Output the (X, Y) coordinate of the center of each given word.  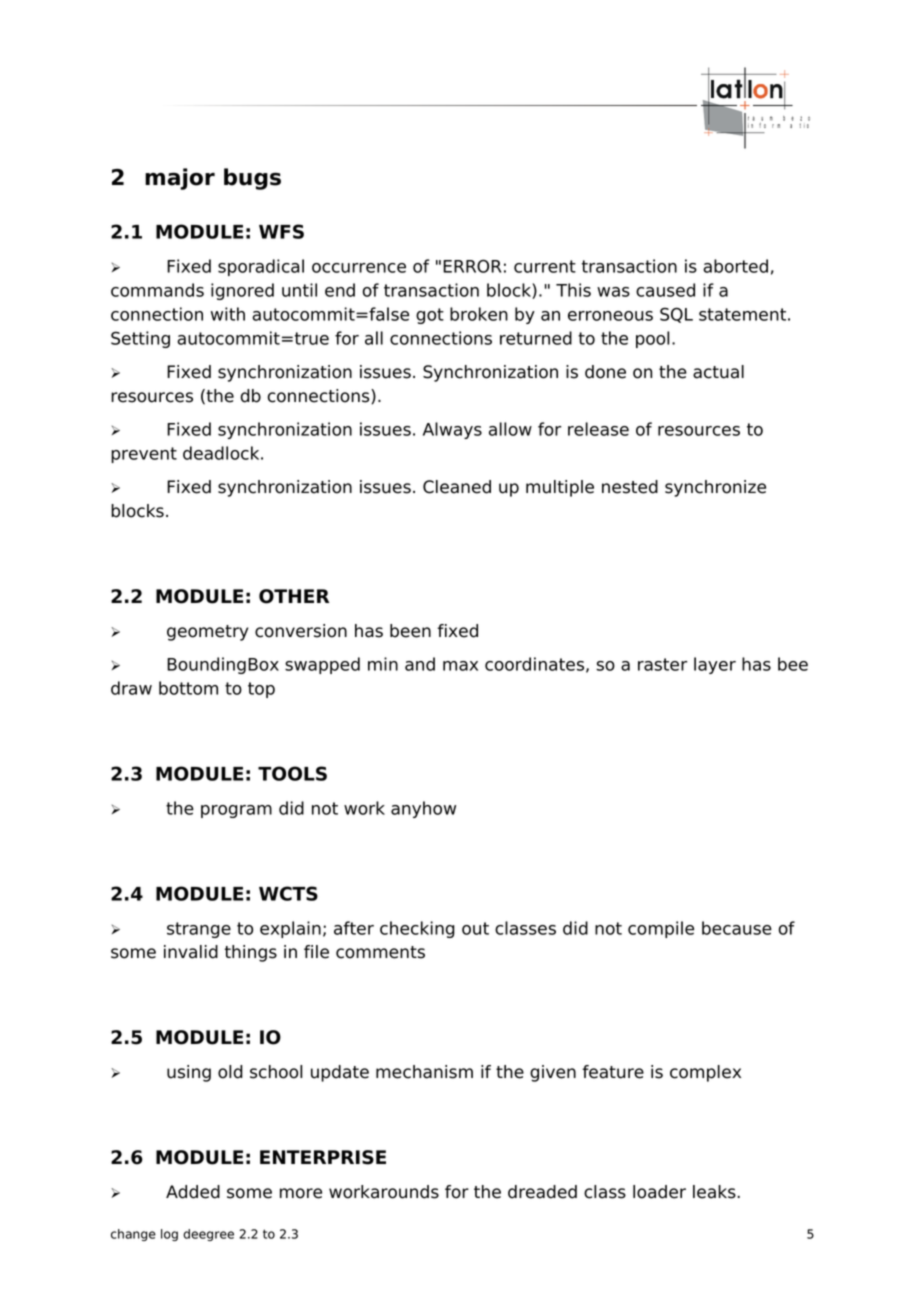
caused (665, 290)
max (460, 666)
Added (193, 1192)
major (180, 179)
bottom (188, 688)
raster (662, 664)
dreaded (542, 1192)
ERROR (472, 266)
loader (659, 1192)
